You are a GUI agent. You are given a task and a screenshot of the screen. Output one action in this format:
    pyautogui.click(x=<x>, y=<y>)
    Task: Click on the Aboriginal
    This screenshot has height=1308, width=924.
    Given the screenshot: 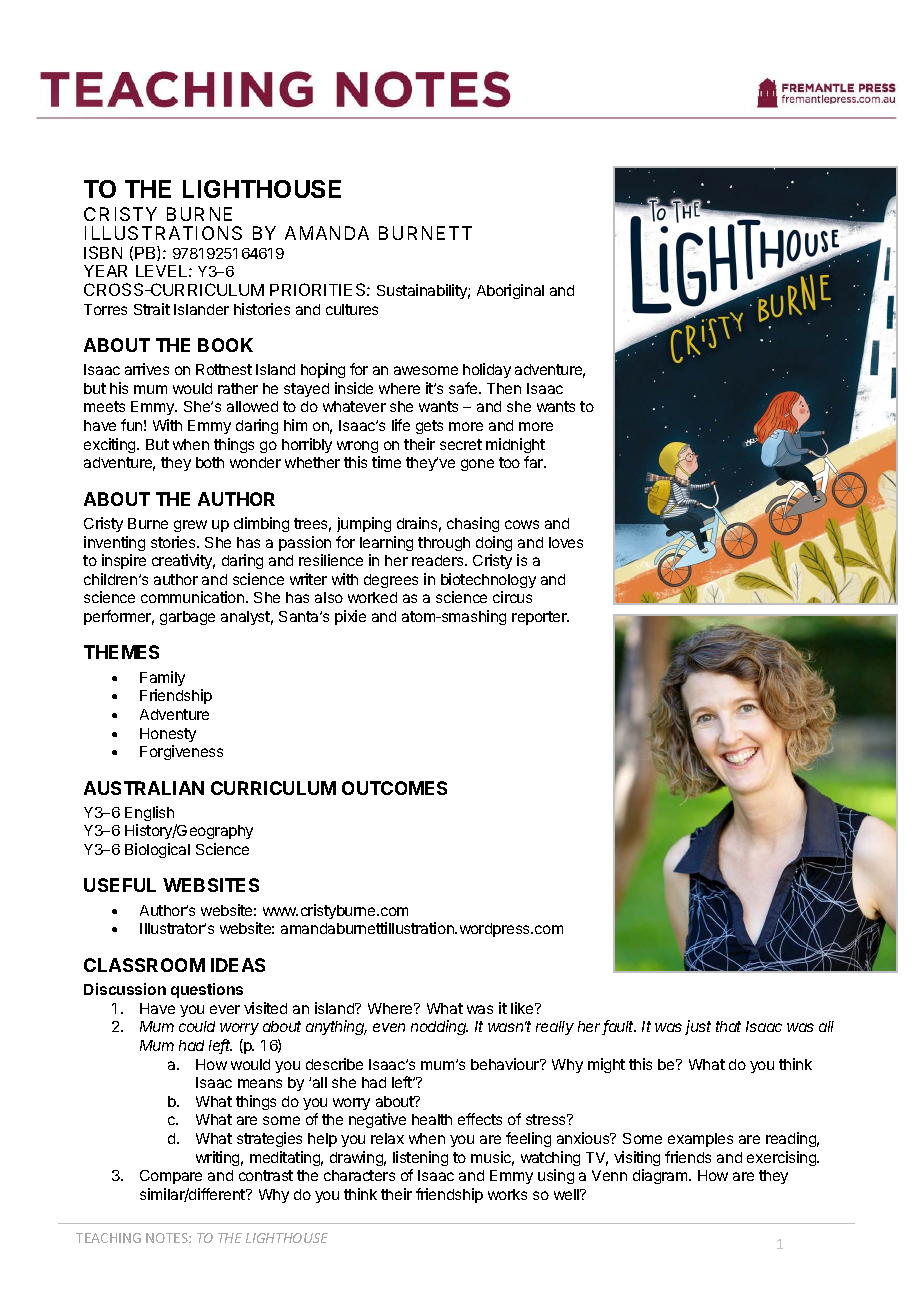 What is the action you would take?
    pyautogui.click(x=510, y=291)
